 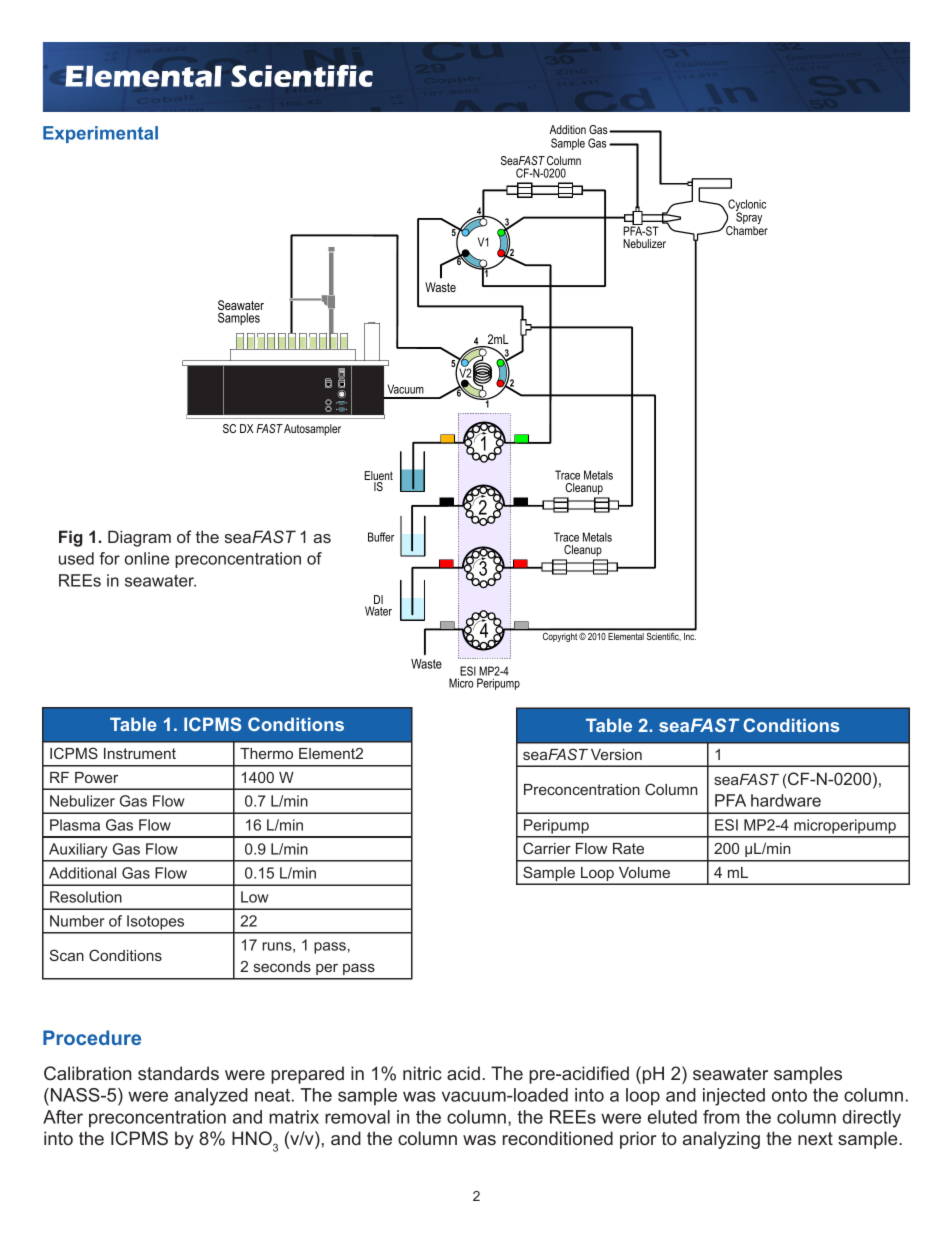 What do you see at coordinates (378, 477) in the document?
I see `Eluent` at bounding box center [378, 477].
